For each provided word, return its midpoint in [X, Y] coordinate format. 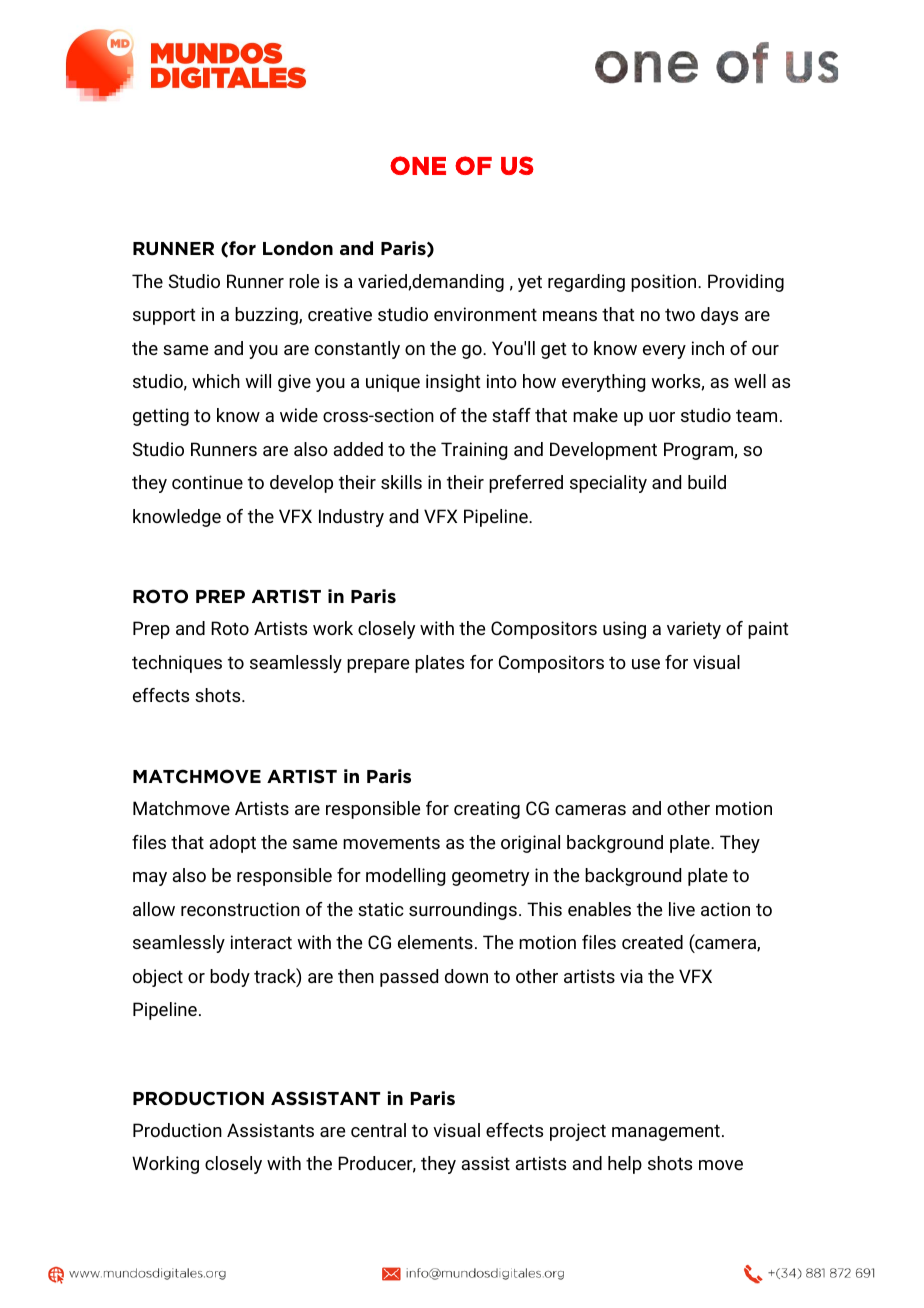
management [666, 1132]
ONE [418, 165]
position [665, 283]
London [298, 248]
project [578, 1132]
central [378, 1130]
